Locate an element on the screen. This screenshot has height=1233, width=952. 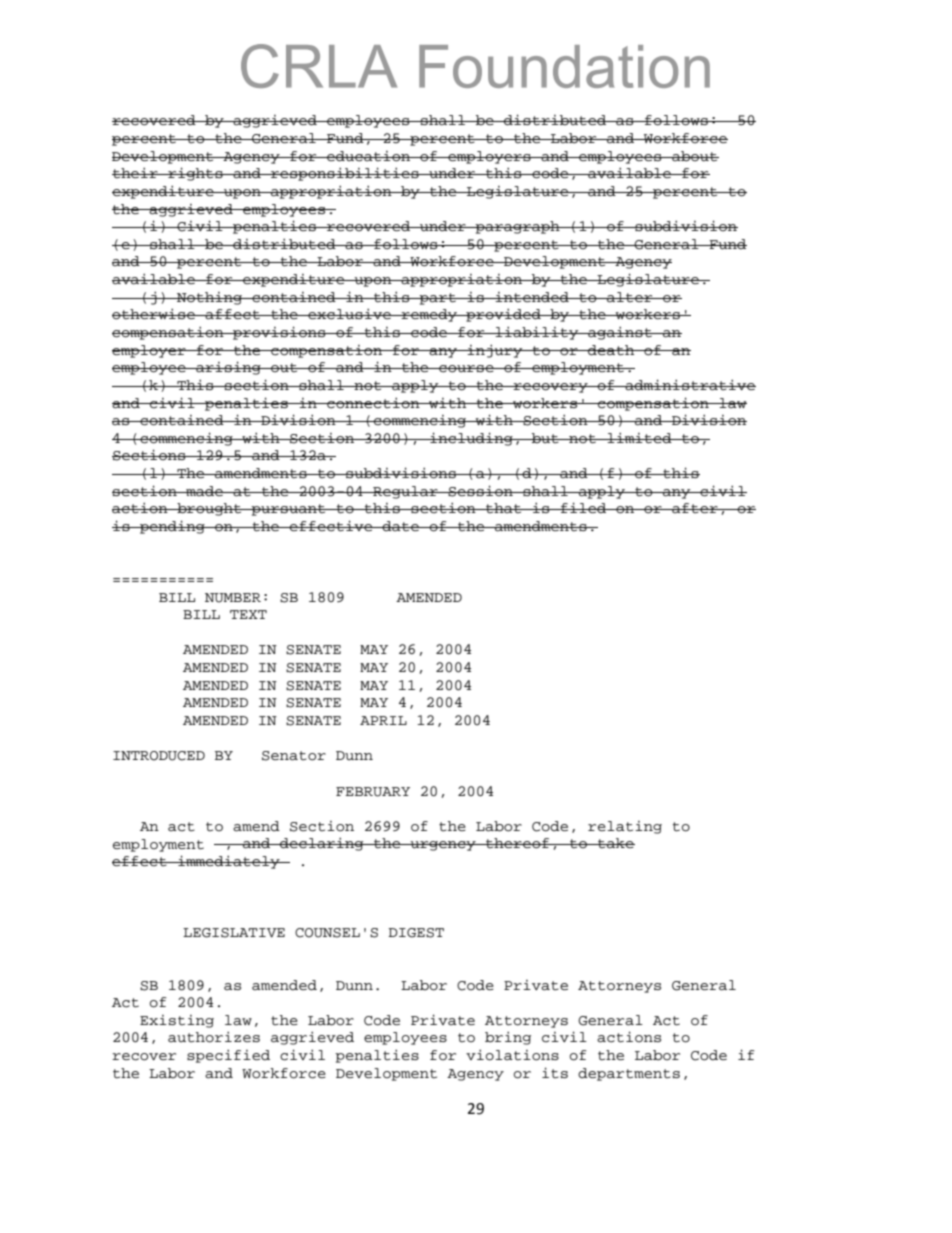
its is located at coordinates (555, 1072).
